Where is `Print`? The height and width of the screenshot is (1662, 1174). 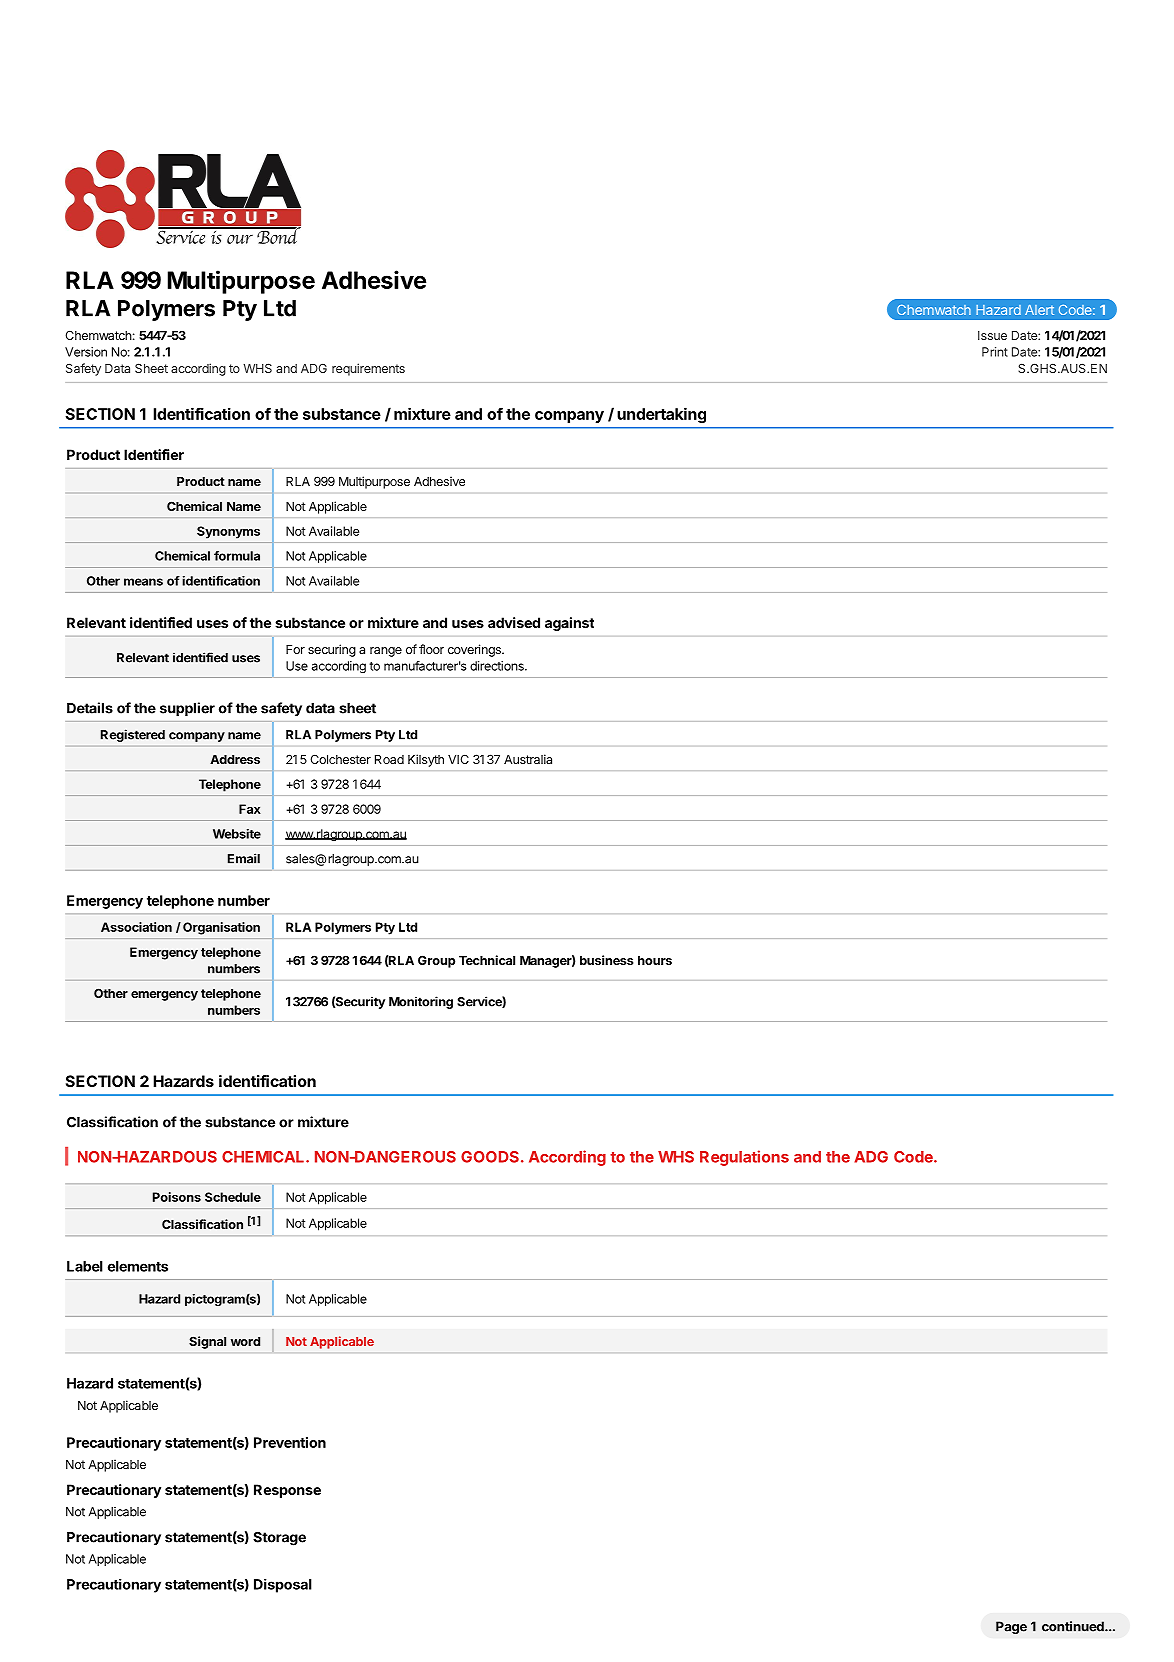
Print is located at coordinates (995, 352).
